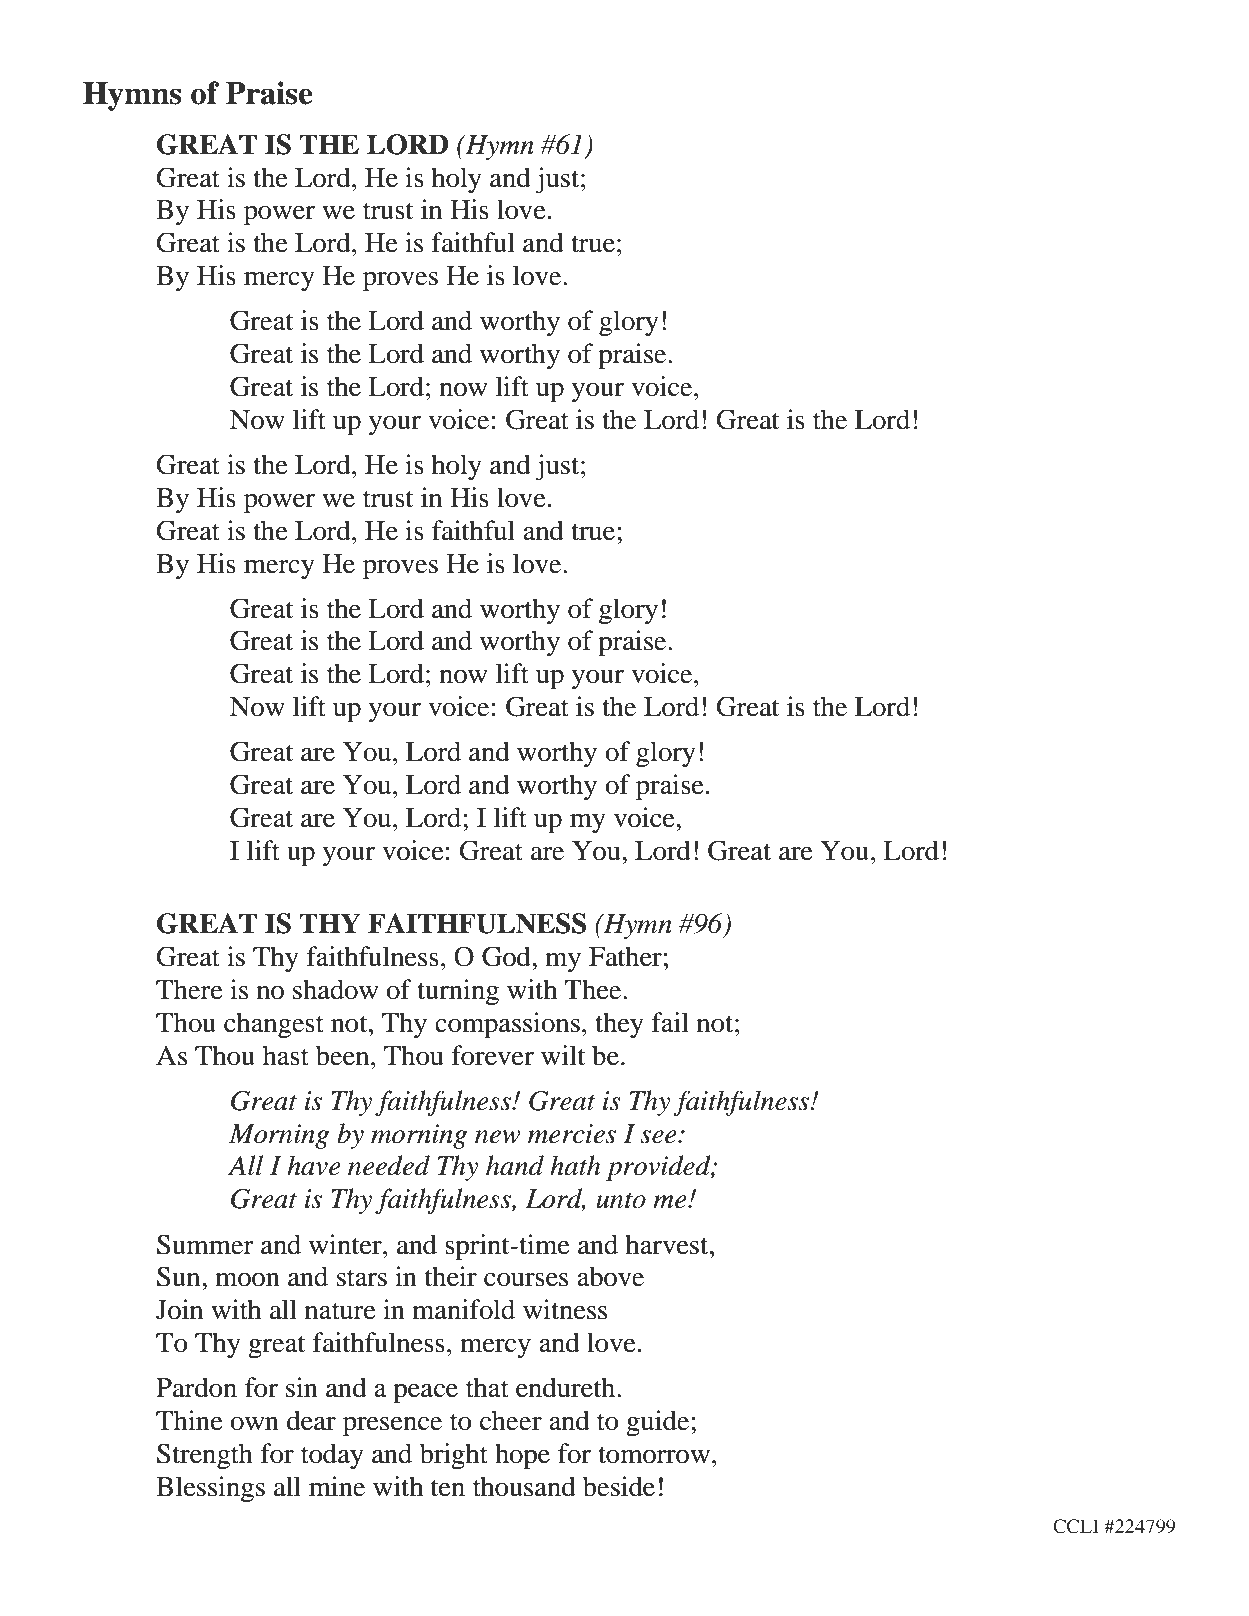 The width and height of the screenshot is (1249, 1616). I want to click on moon, so click(247, 1280).
